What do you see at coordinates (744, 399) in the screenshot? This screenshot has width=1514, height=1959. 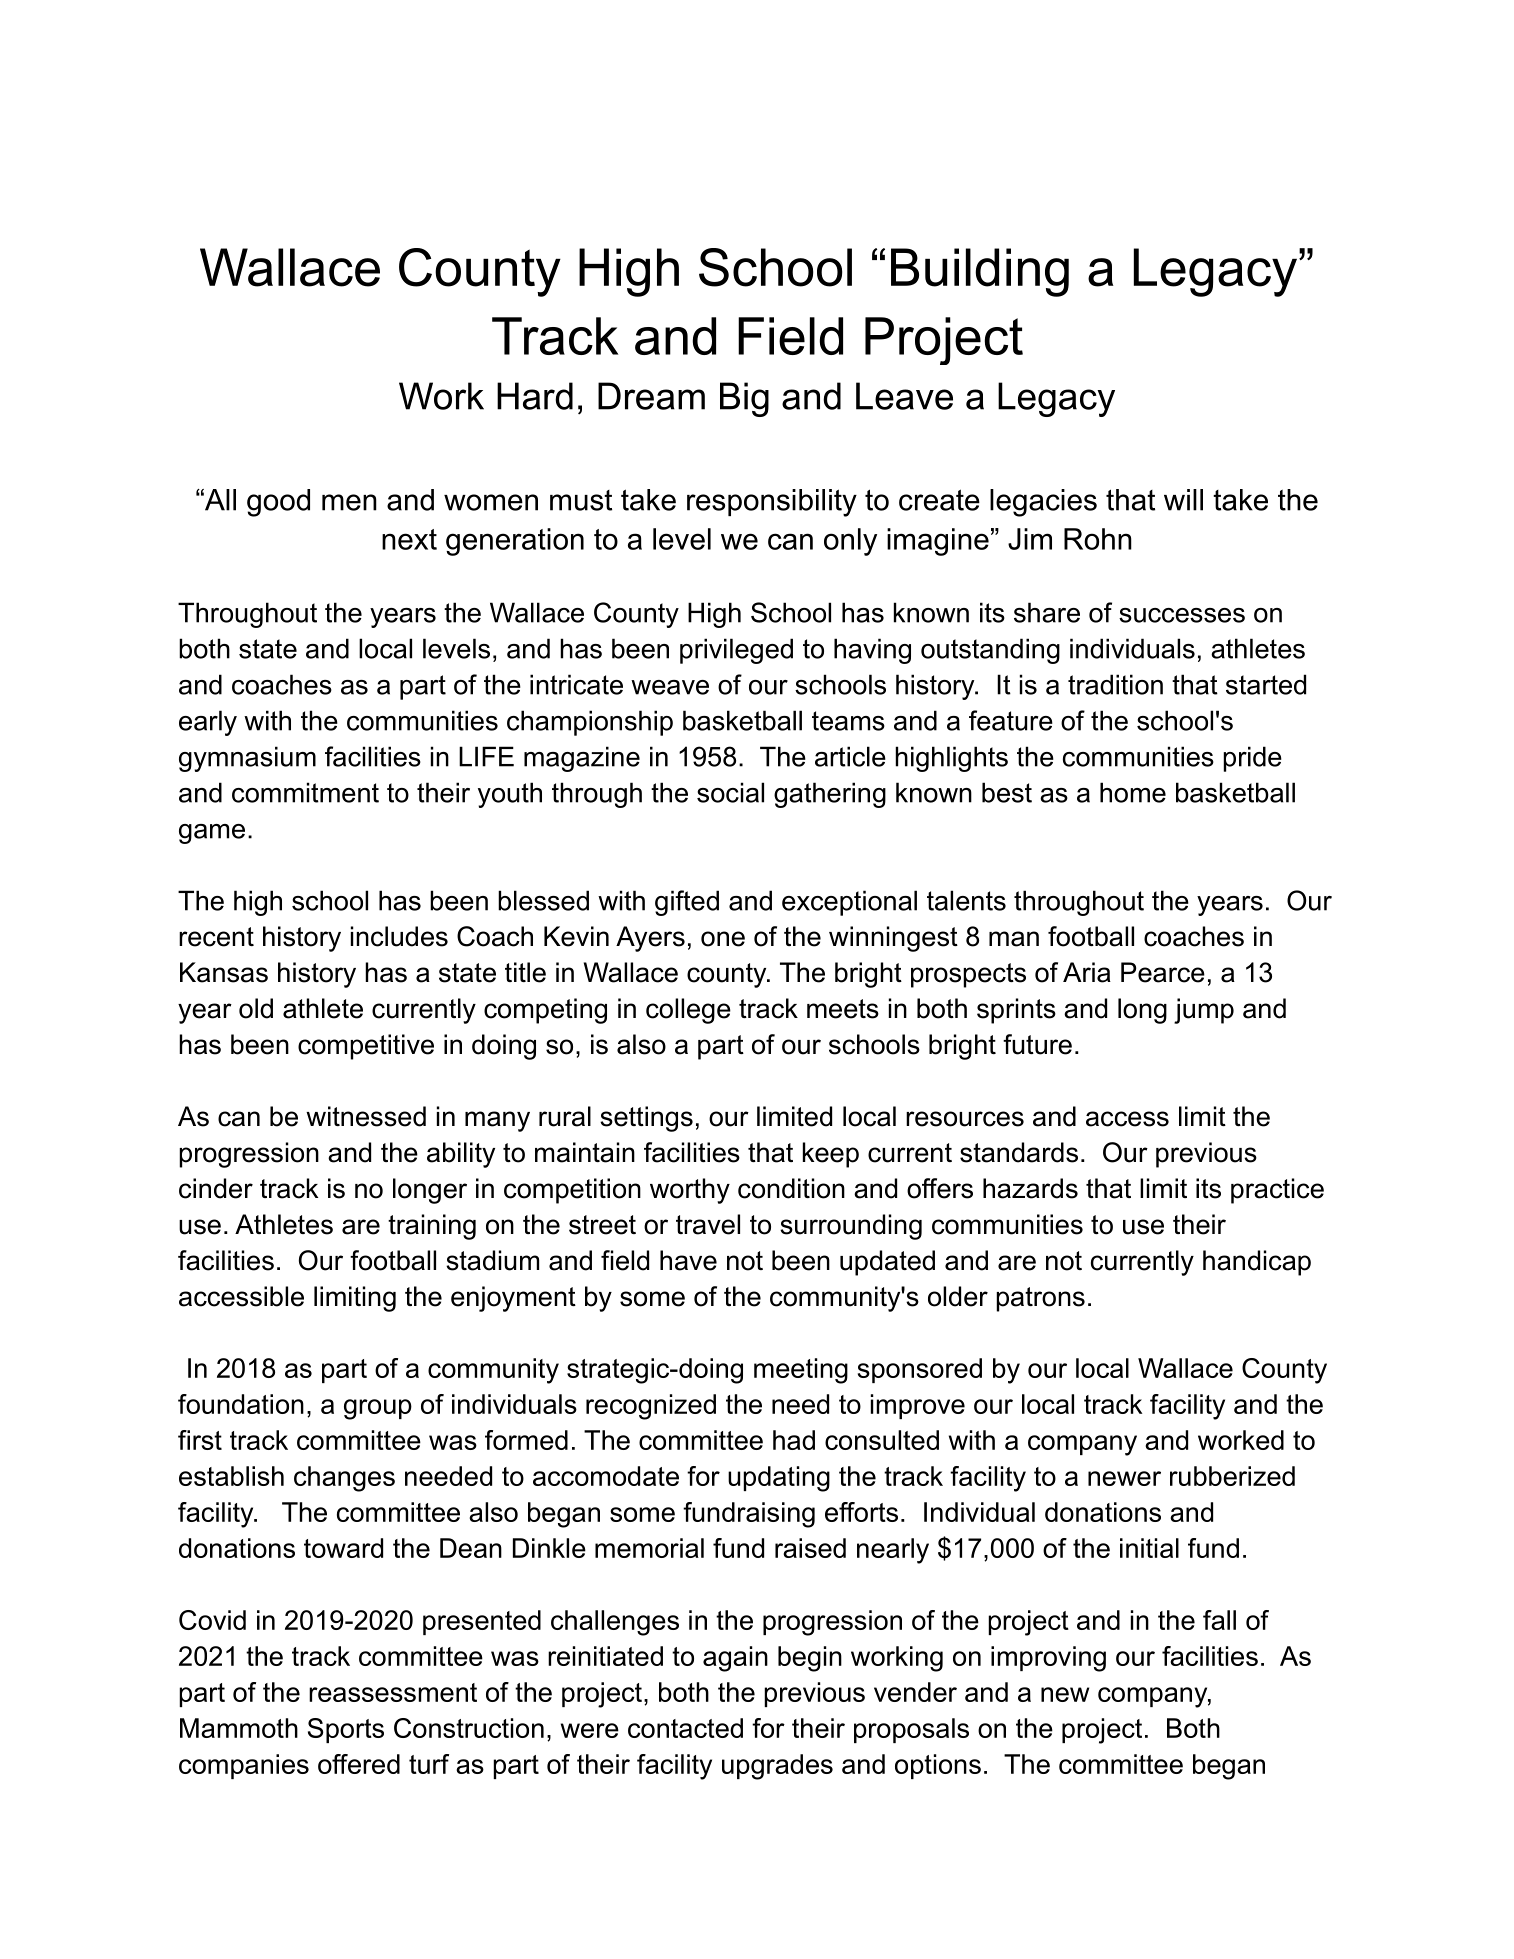 I see `Big` at bounding box center [744, 399].
